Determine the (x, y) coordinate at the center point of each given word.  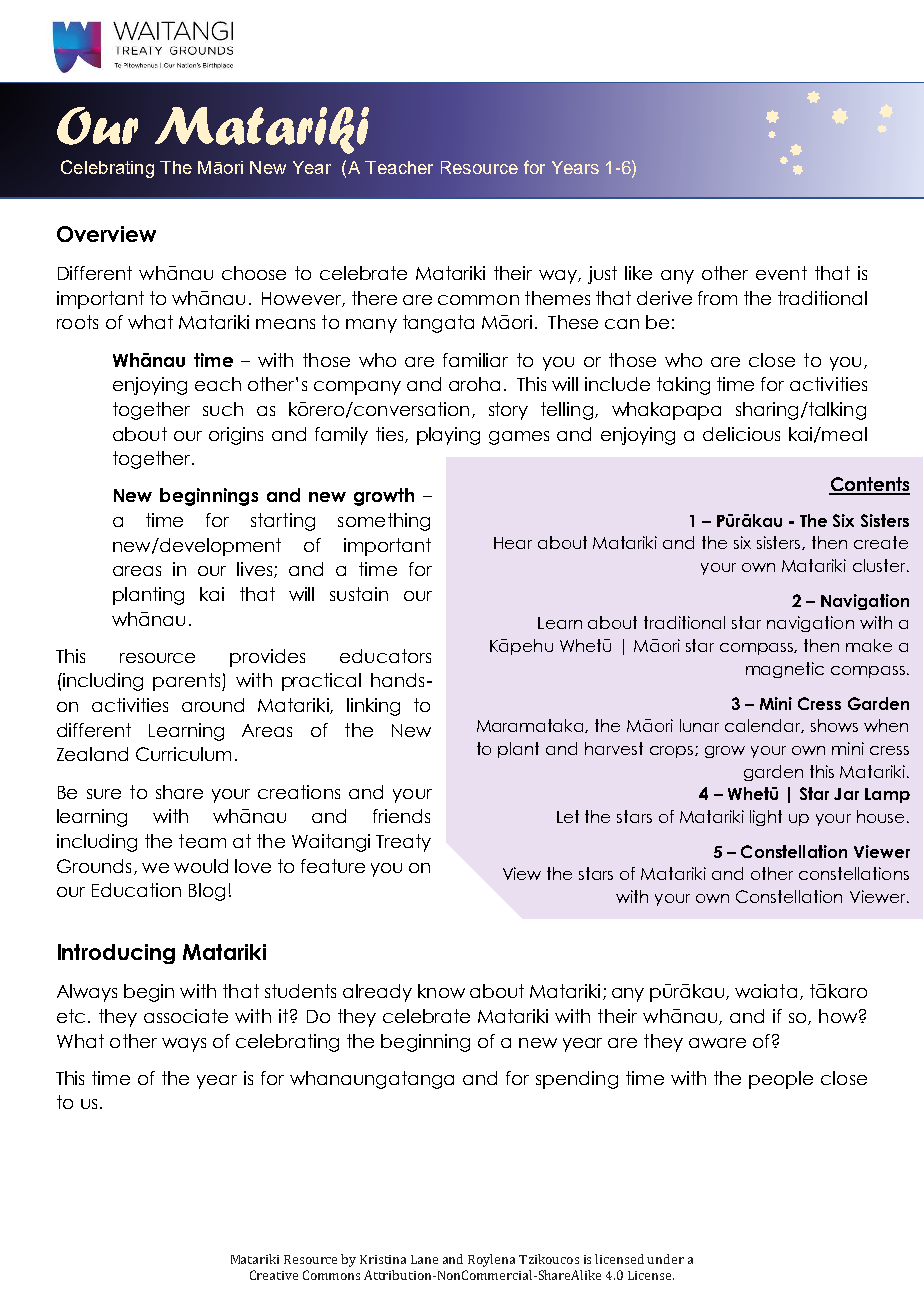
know (441, 991)
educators (385, 656)
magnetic (785, 670)
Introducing (116, 954)
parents (188, 682)
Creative (274, 1275)
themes (557, 298)
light (766, 818)
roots (77, 322)
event (781, 273)
